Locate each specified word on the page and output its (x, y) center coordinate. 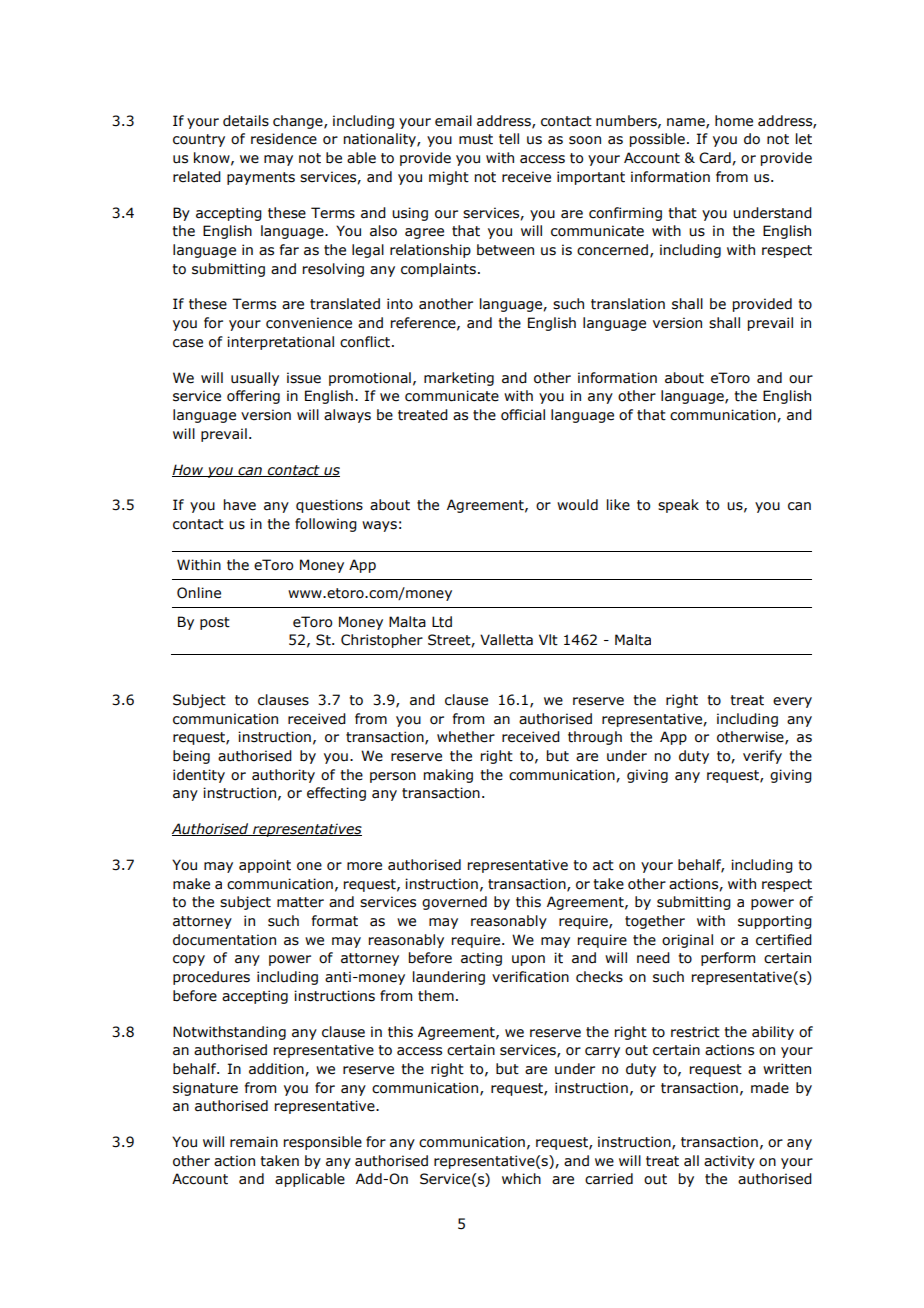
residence (284, 139)
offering (253, 397)
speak (678, 506)
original (687, 941)
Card (716, 158)
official (523, 415)
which (521, 1179)
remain (254, 1142)
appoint (265, 866)
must (476, 139)
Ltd (442, 622)
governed (454, 903)
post (215, 623)
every (792, 702)
